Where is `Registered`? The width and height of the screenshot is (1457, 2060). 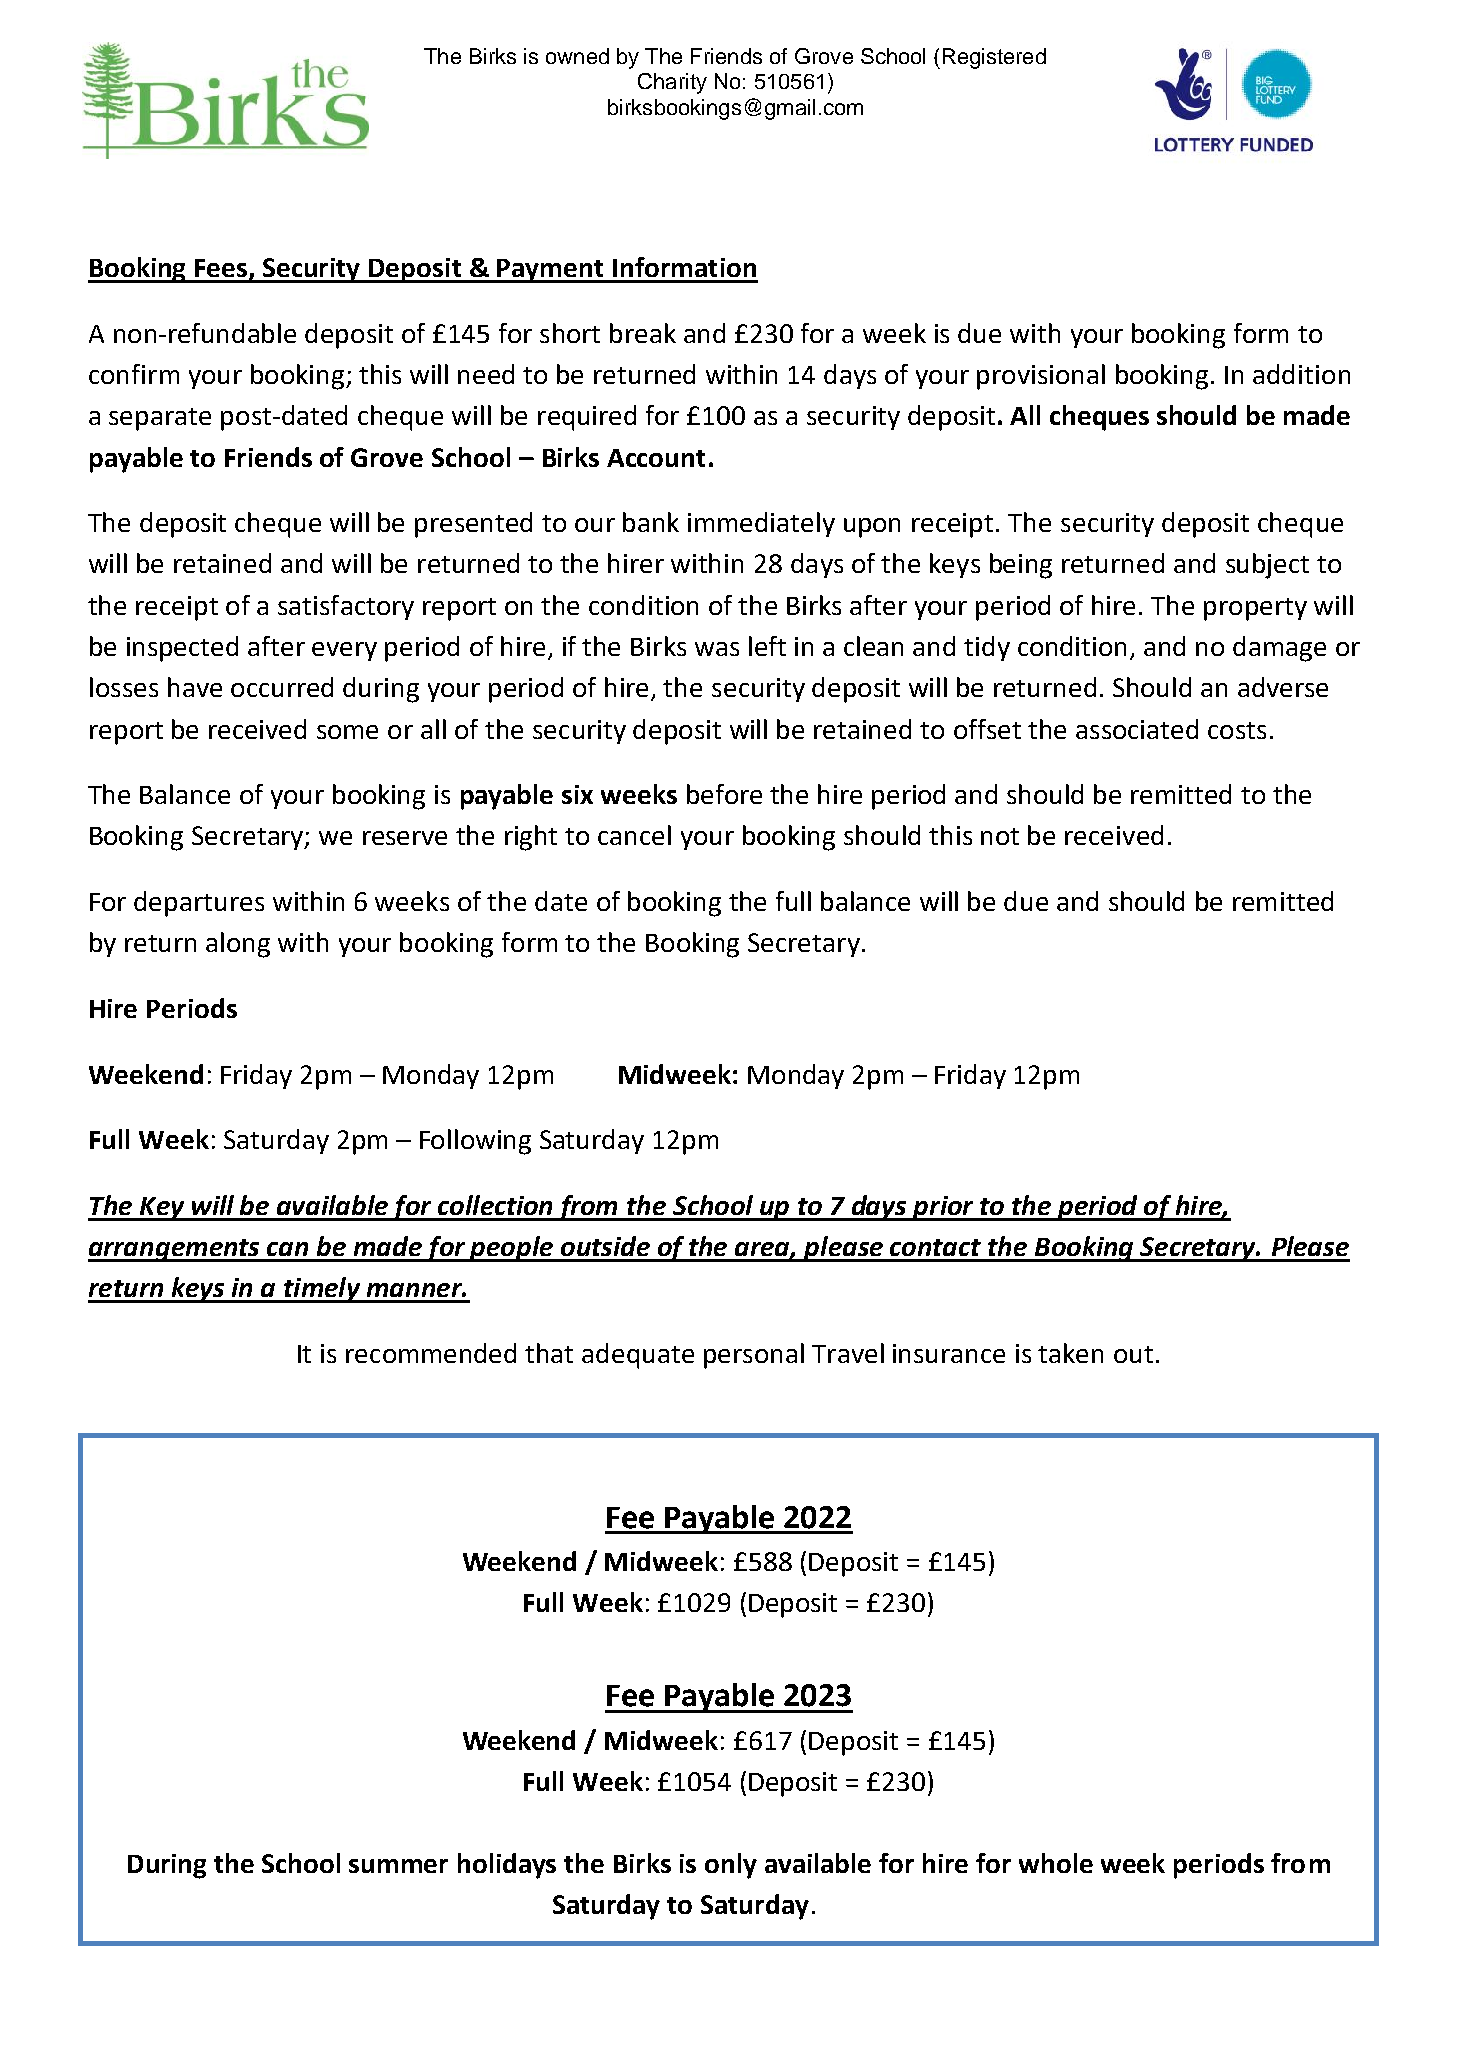 Registered is located at coordinates (994, 58).
